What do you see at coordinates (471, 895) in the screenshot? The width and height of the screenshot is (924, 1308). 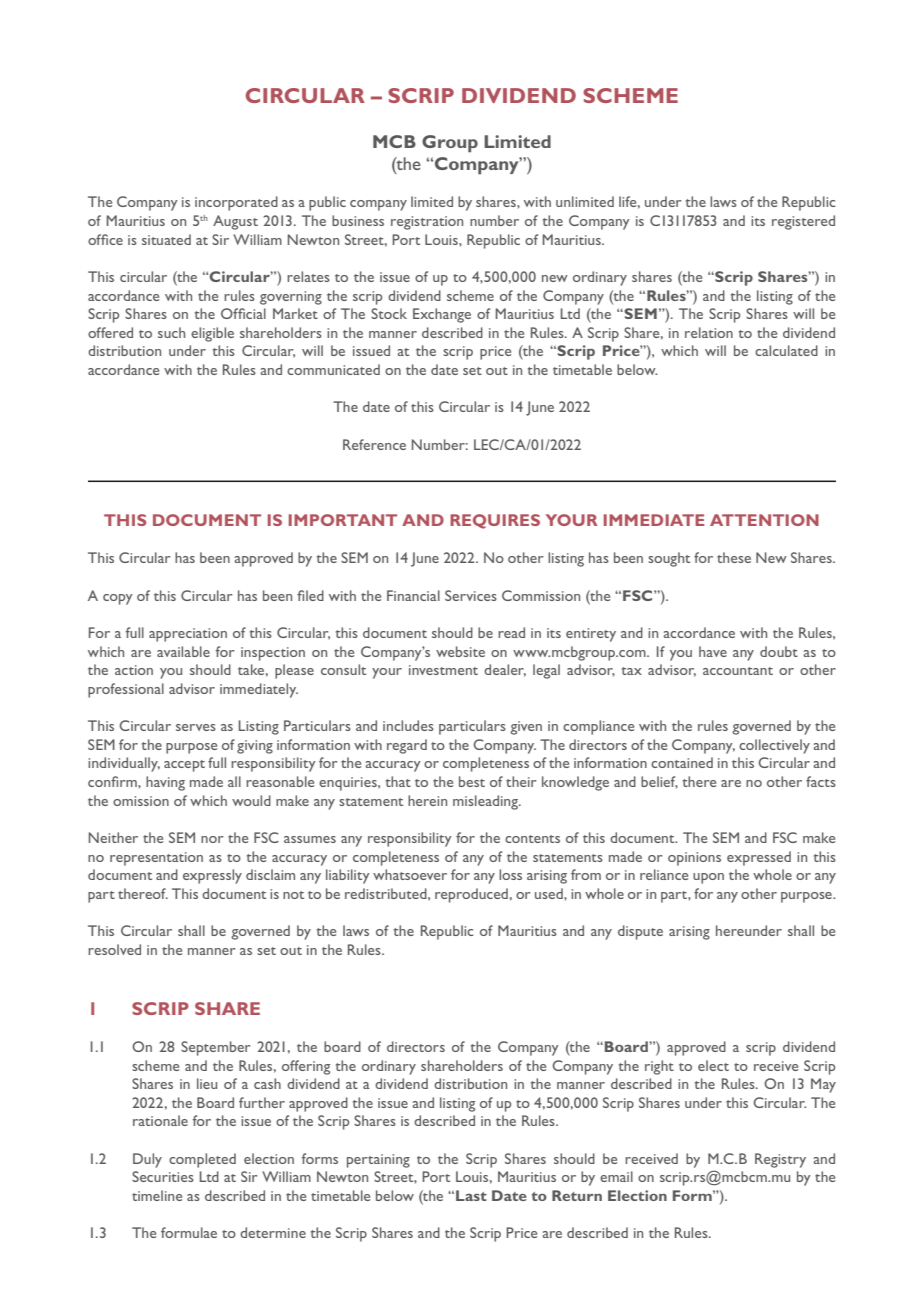 I see `reproduced` at bounding box center [471, 895].
